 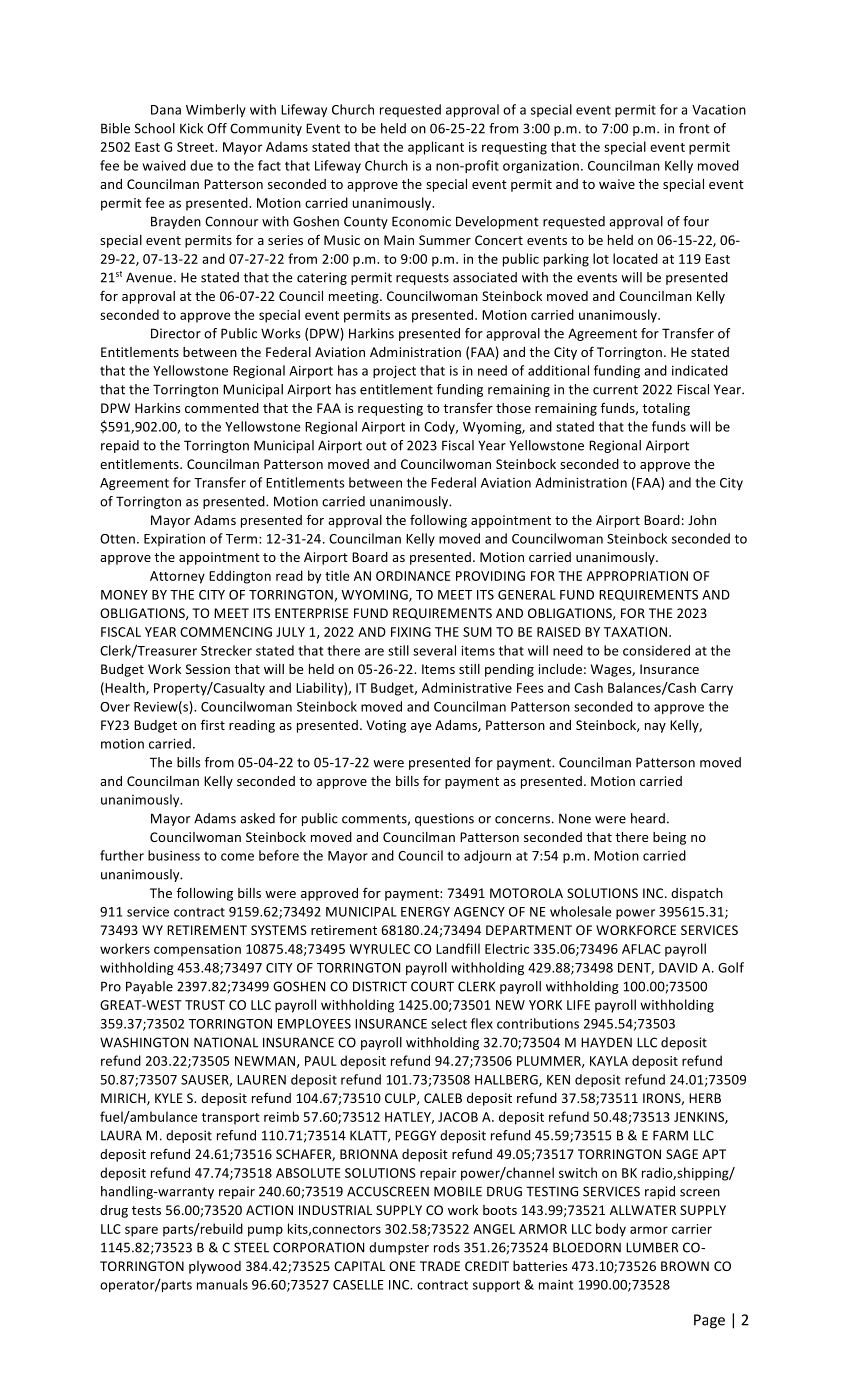 I want to click on front, so click(x=694, y=128).
